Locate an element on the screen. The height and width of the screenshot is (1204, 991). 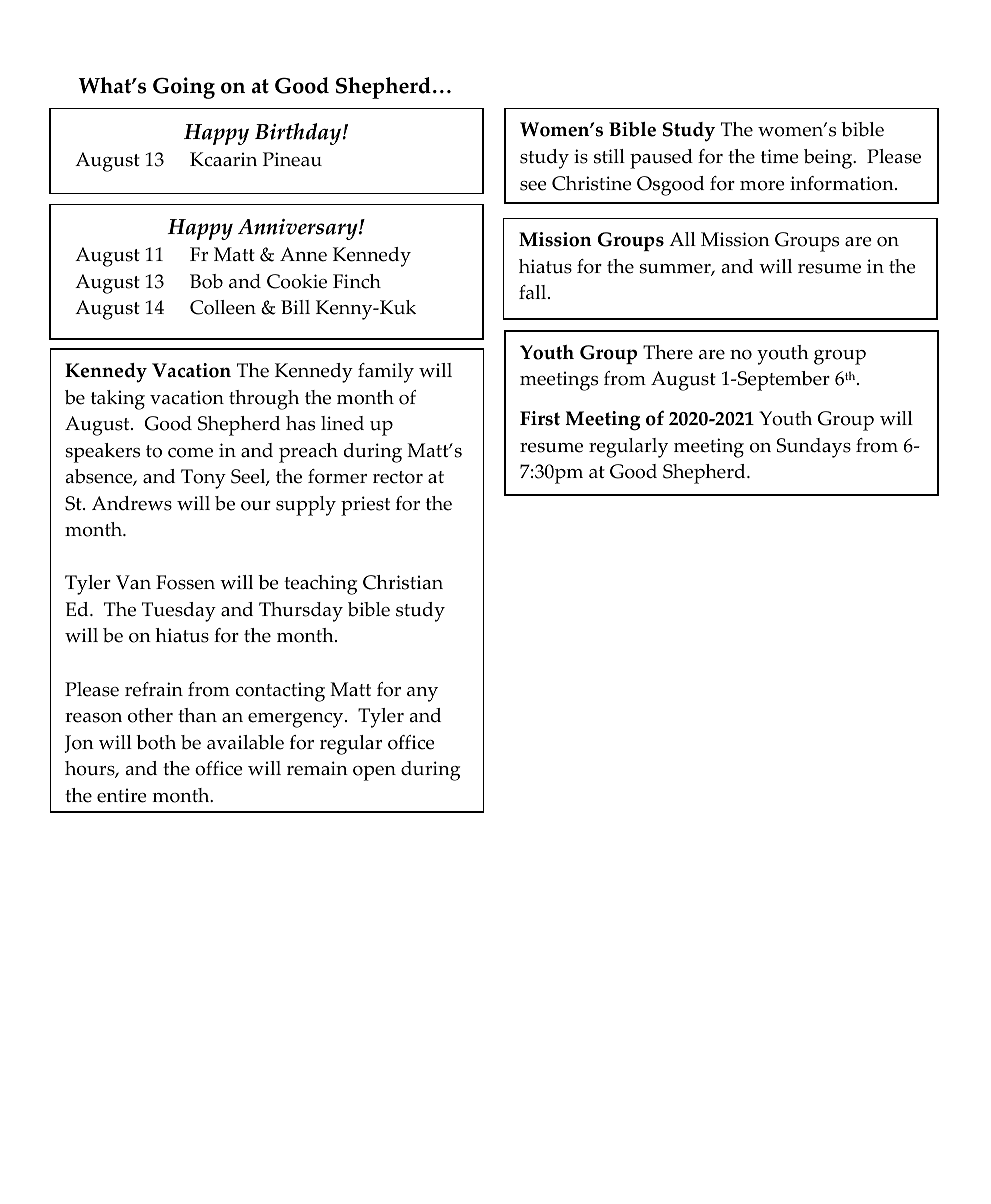
open is located at coordinates (374, 773).
